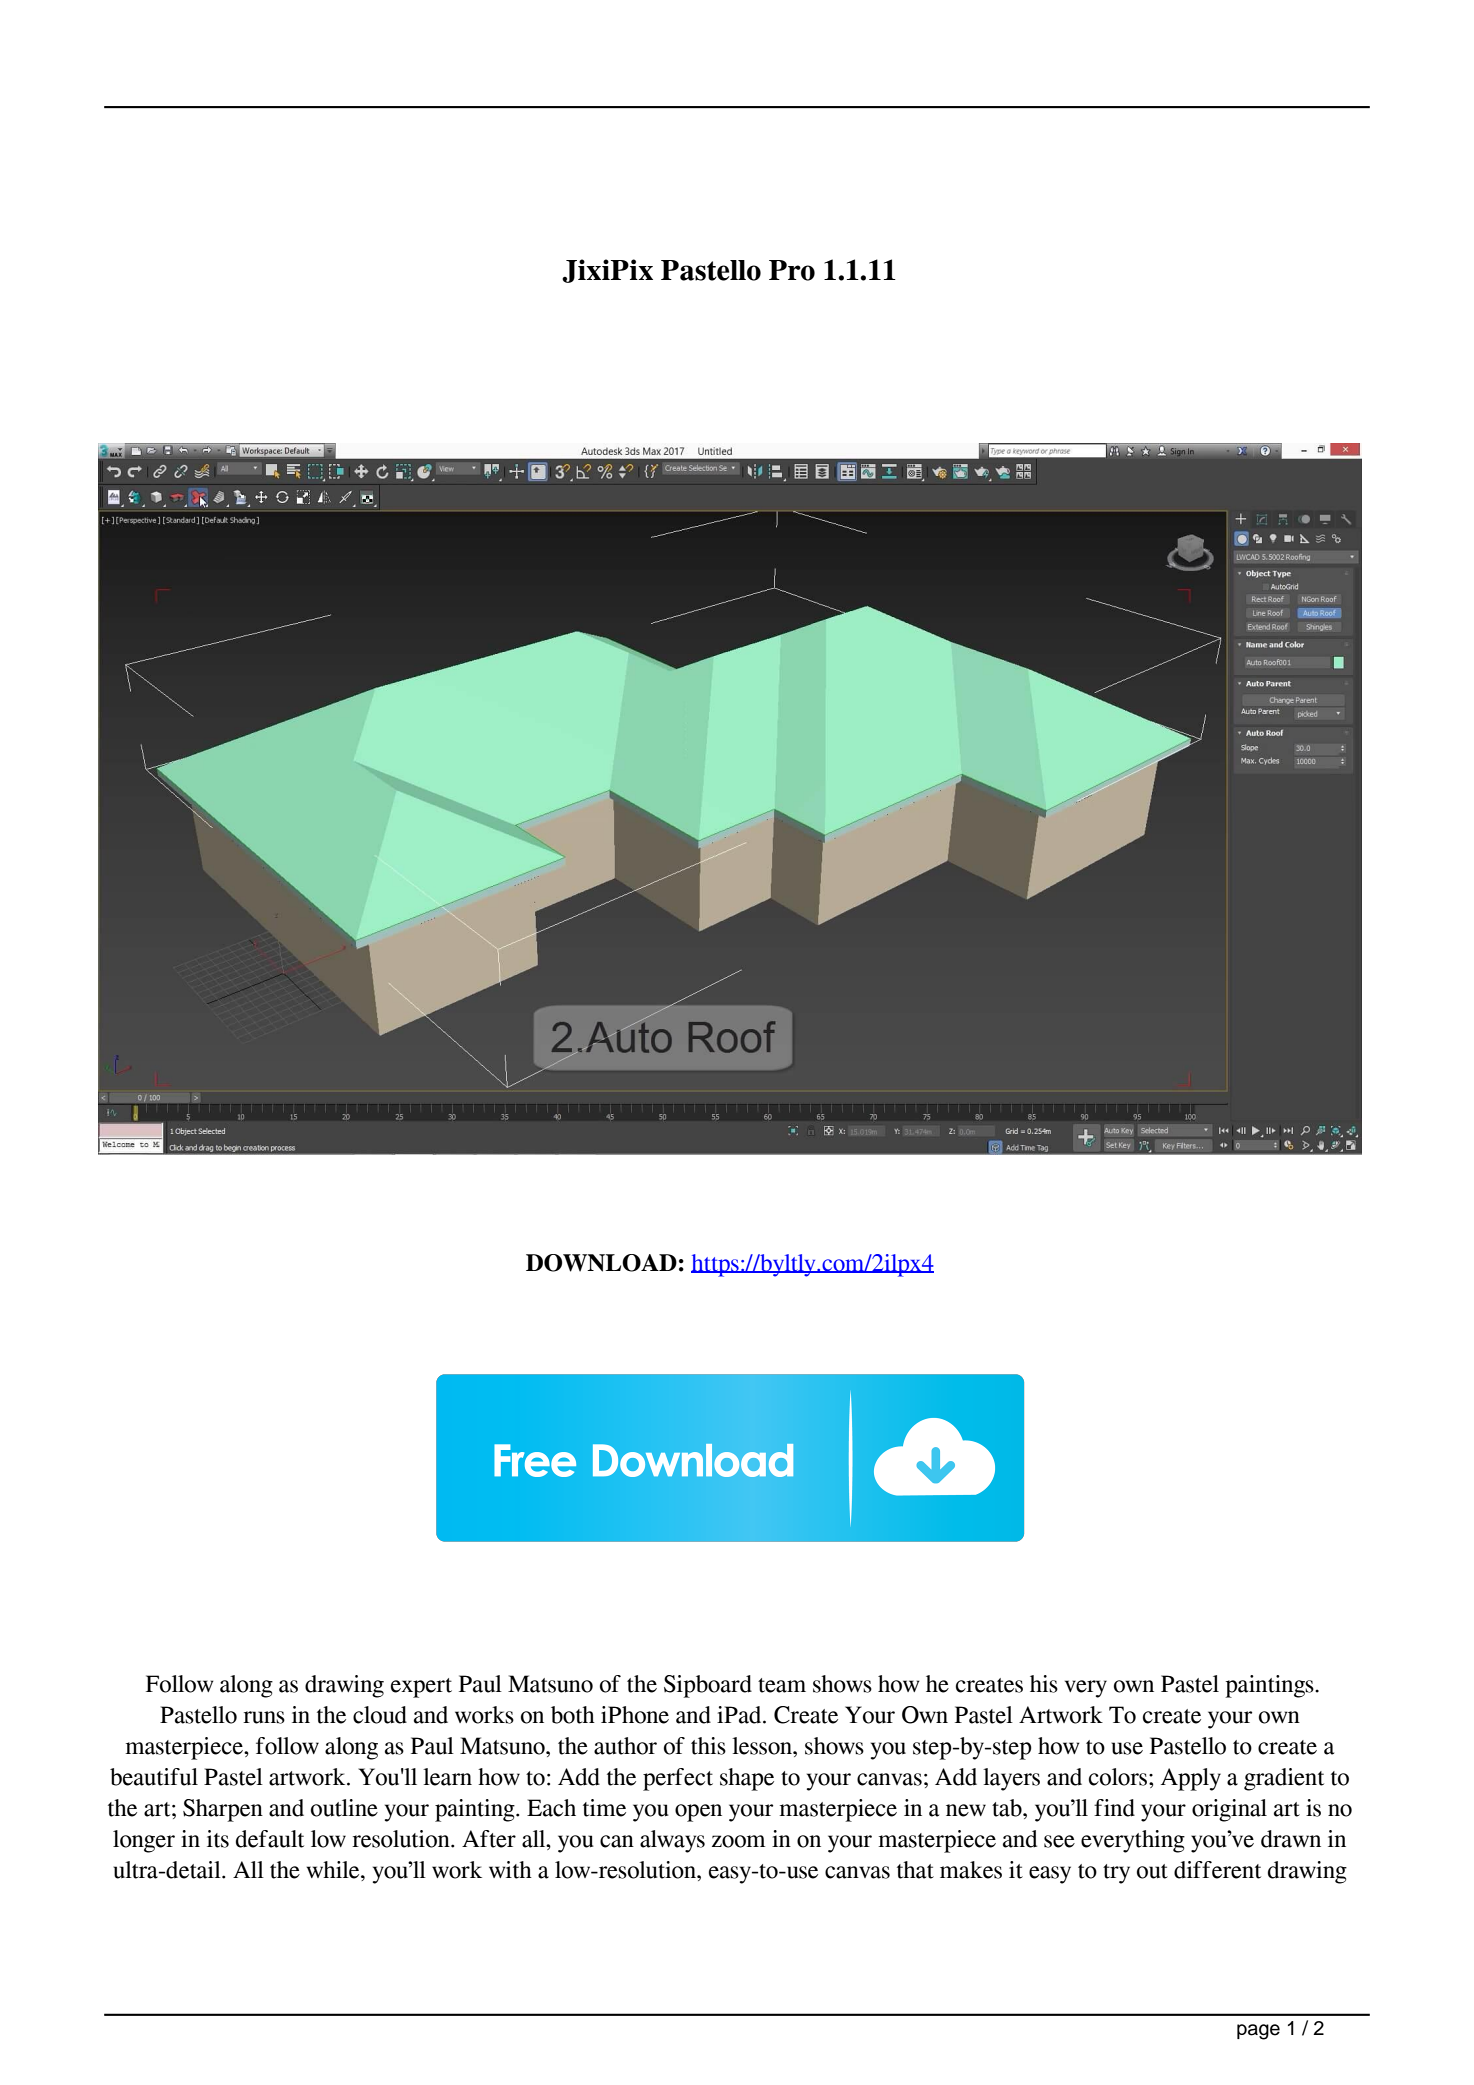 The image size is (1474, 2085). What do you see at coordinates (738, 1841) in the screenshot?
I see `zoom` at bounding box center [738, 1841].
